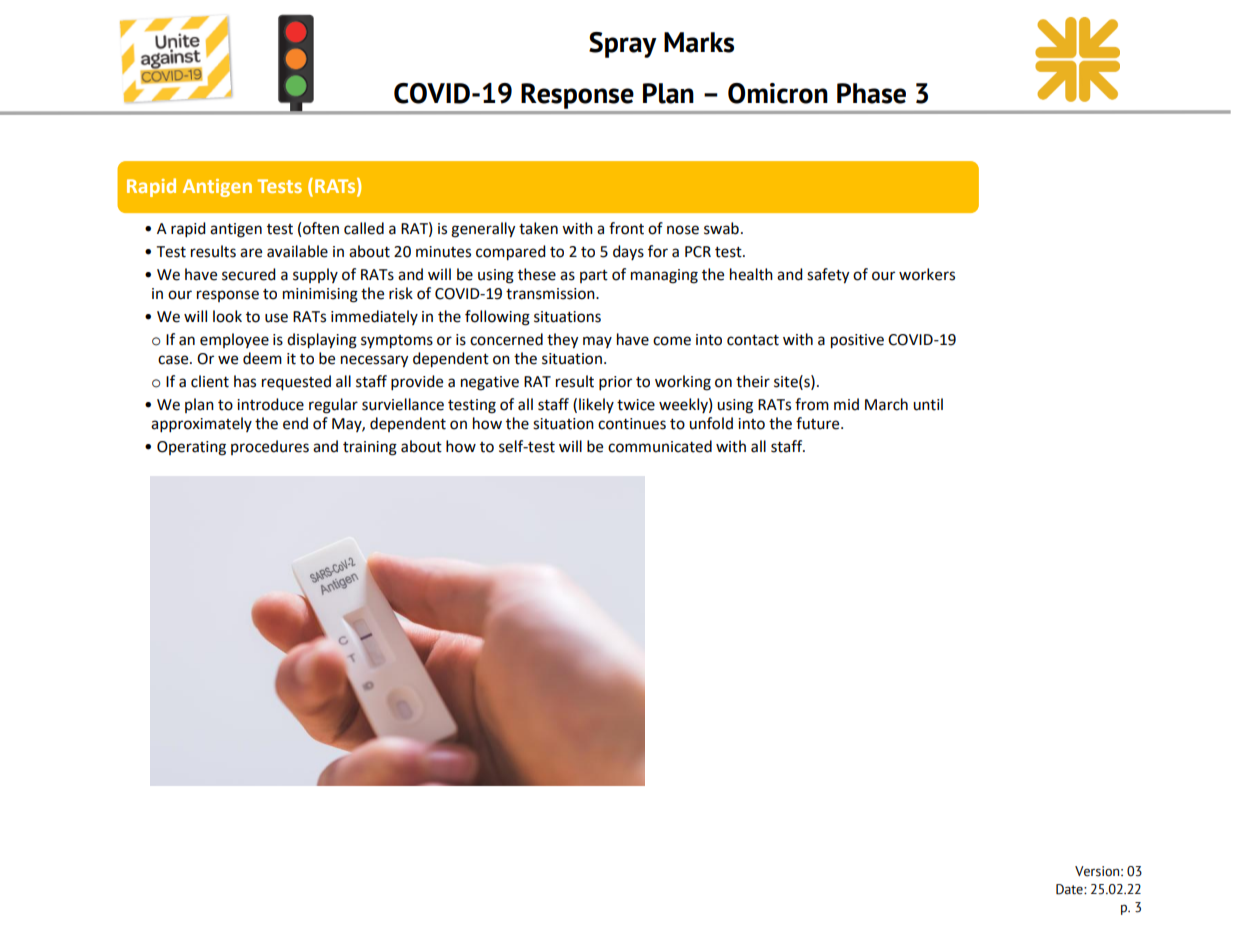  What do you see at coordinates (1070, 889) in the image?
I see `Date` at bounding box center [1070, 889].
